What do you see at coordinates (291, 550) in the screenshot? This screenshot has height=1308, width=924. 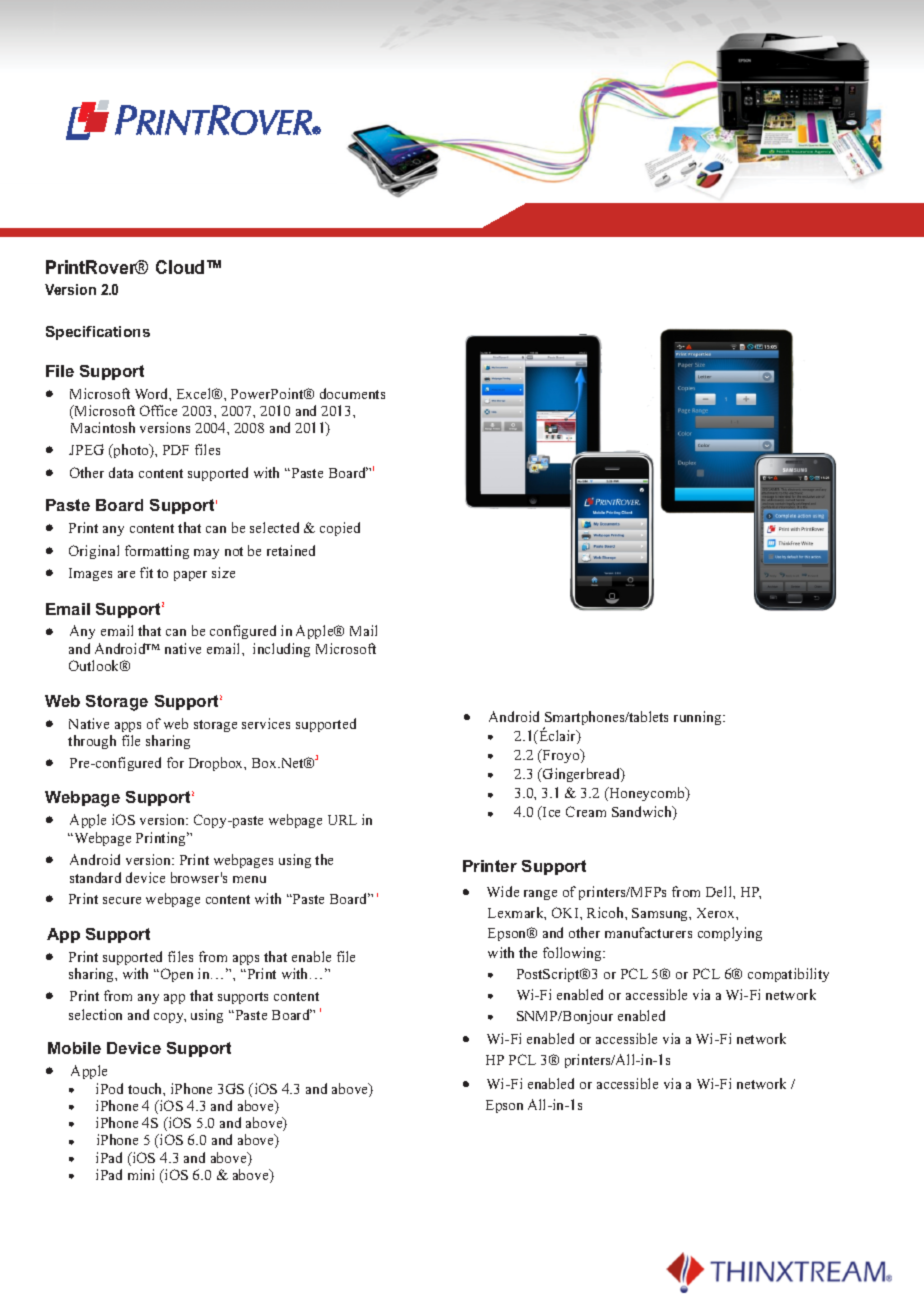 I see `retained` at bounding box center [291, 550].
